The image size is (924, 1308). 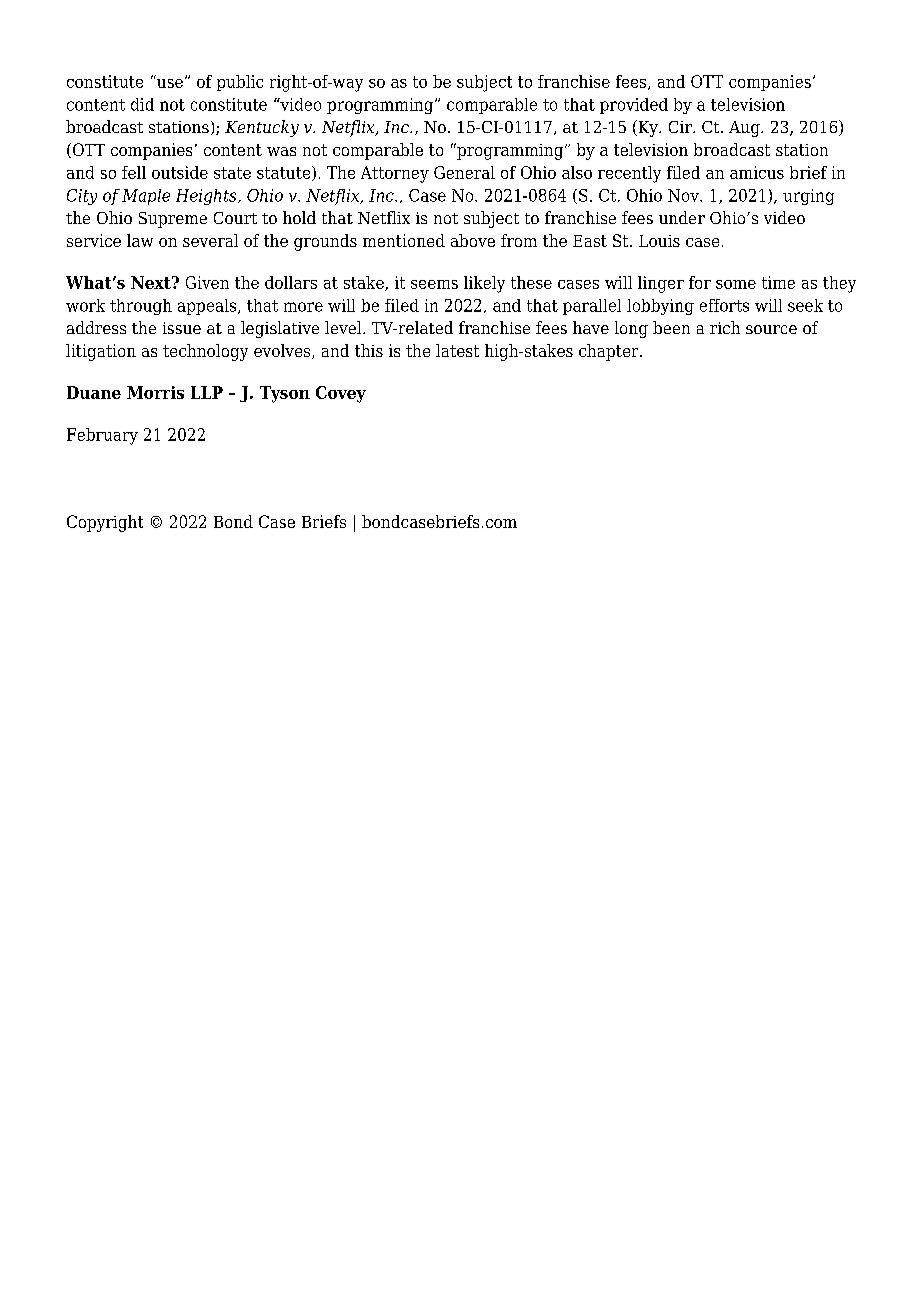 What do you see at coordinates (634, 106) in the screenshot?
I see `provided` at bounding box center [634, 106].
